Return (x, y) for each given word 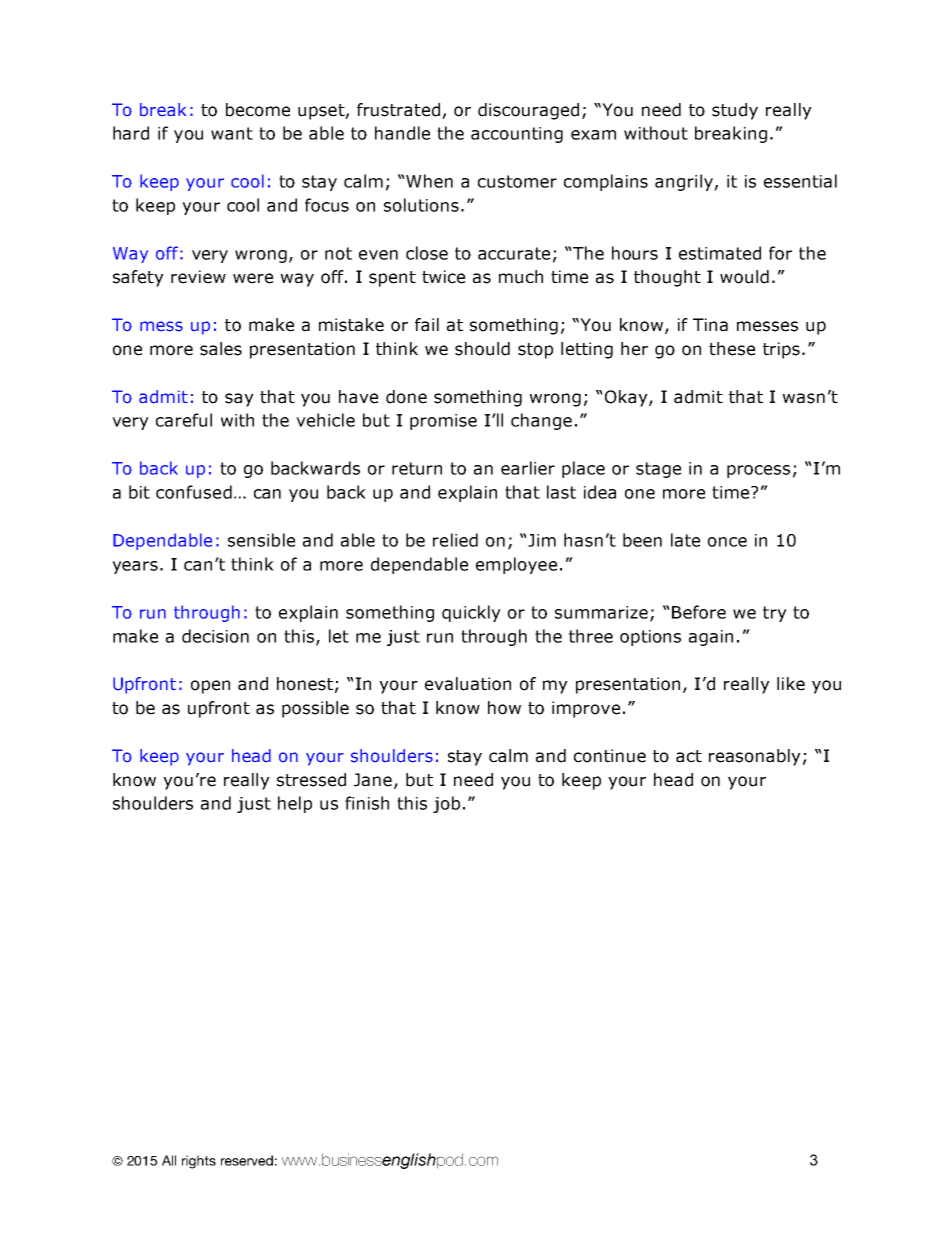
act (689, 756)
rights (199, 1162)
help (295, 804)
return (417, 468)
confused (194, 492)
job (446, 804)
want (232, 133)
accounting (517, 135)
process (758, 471)
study (735, 111)
